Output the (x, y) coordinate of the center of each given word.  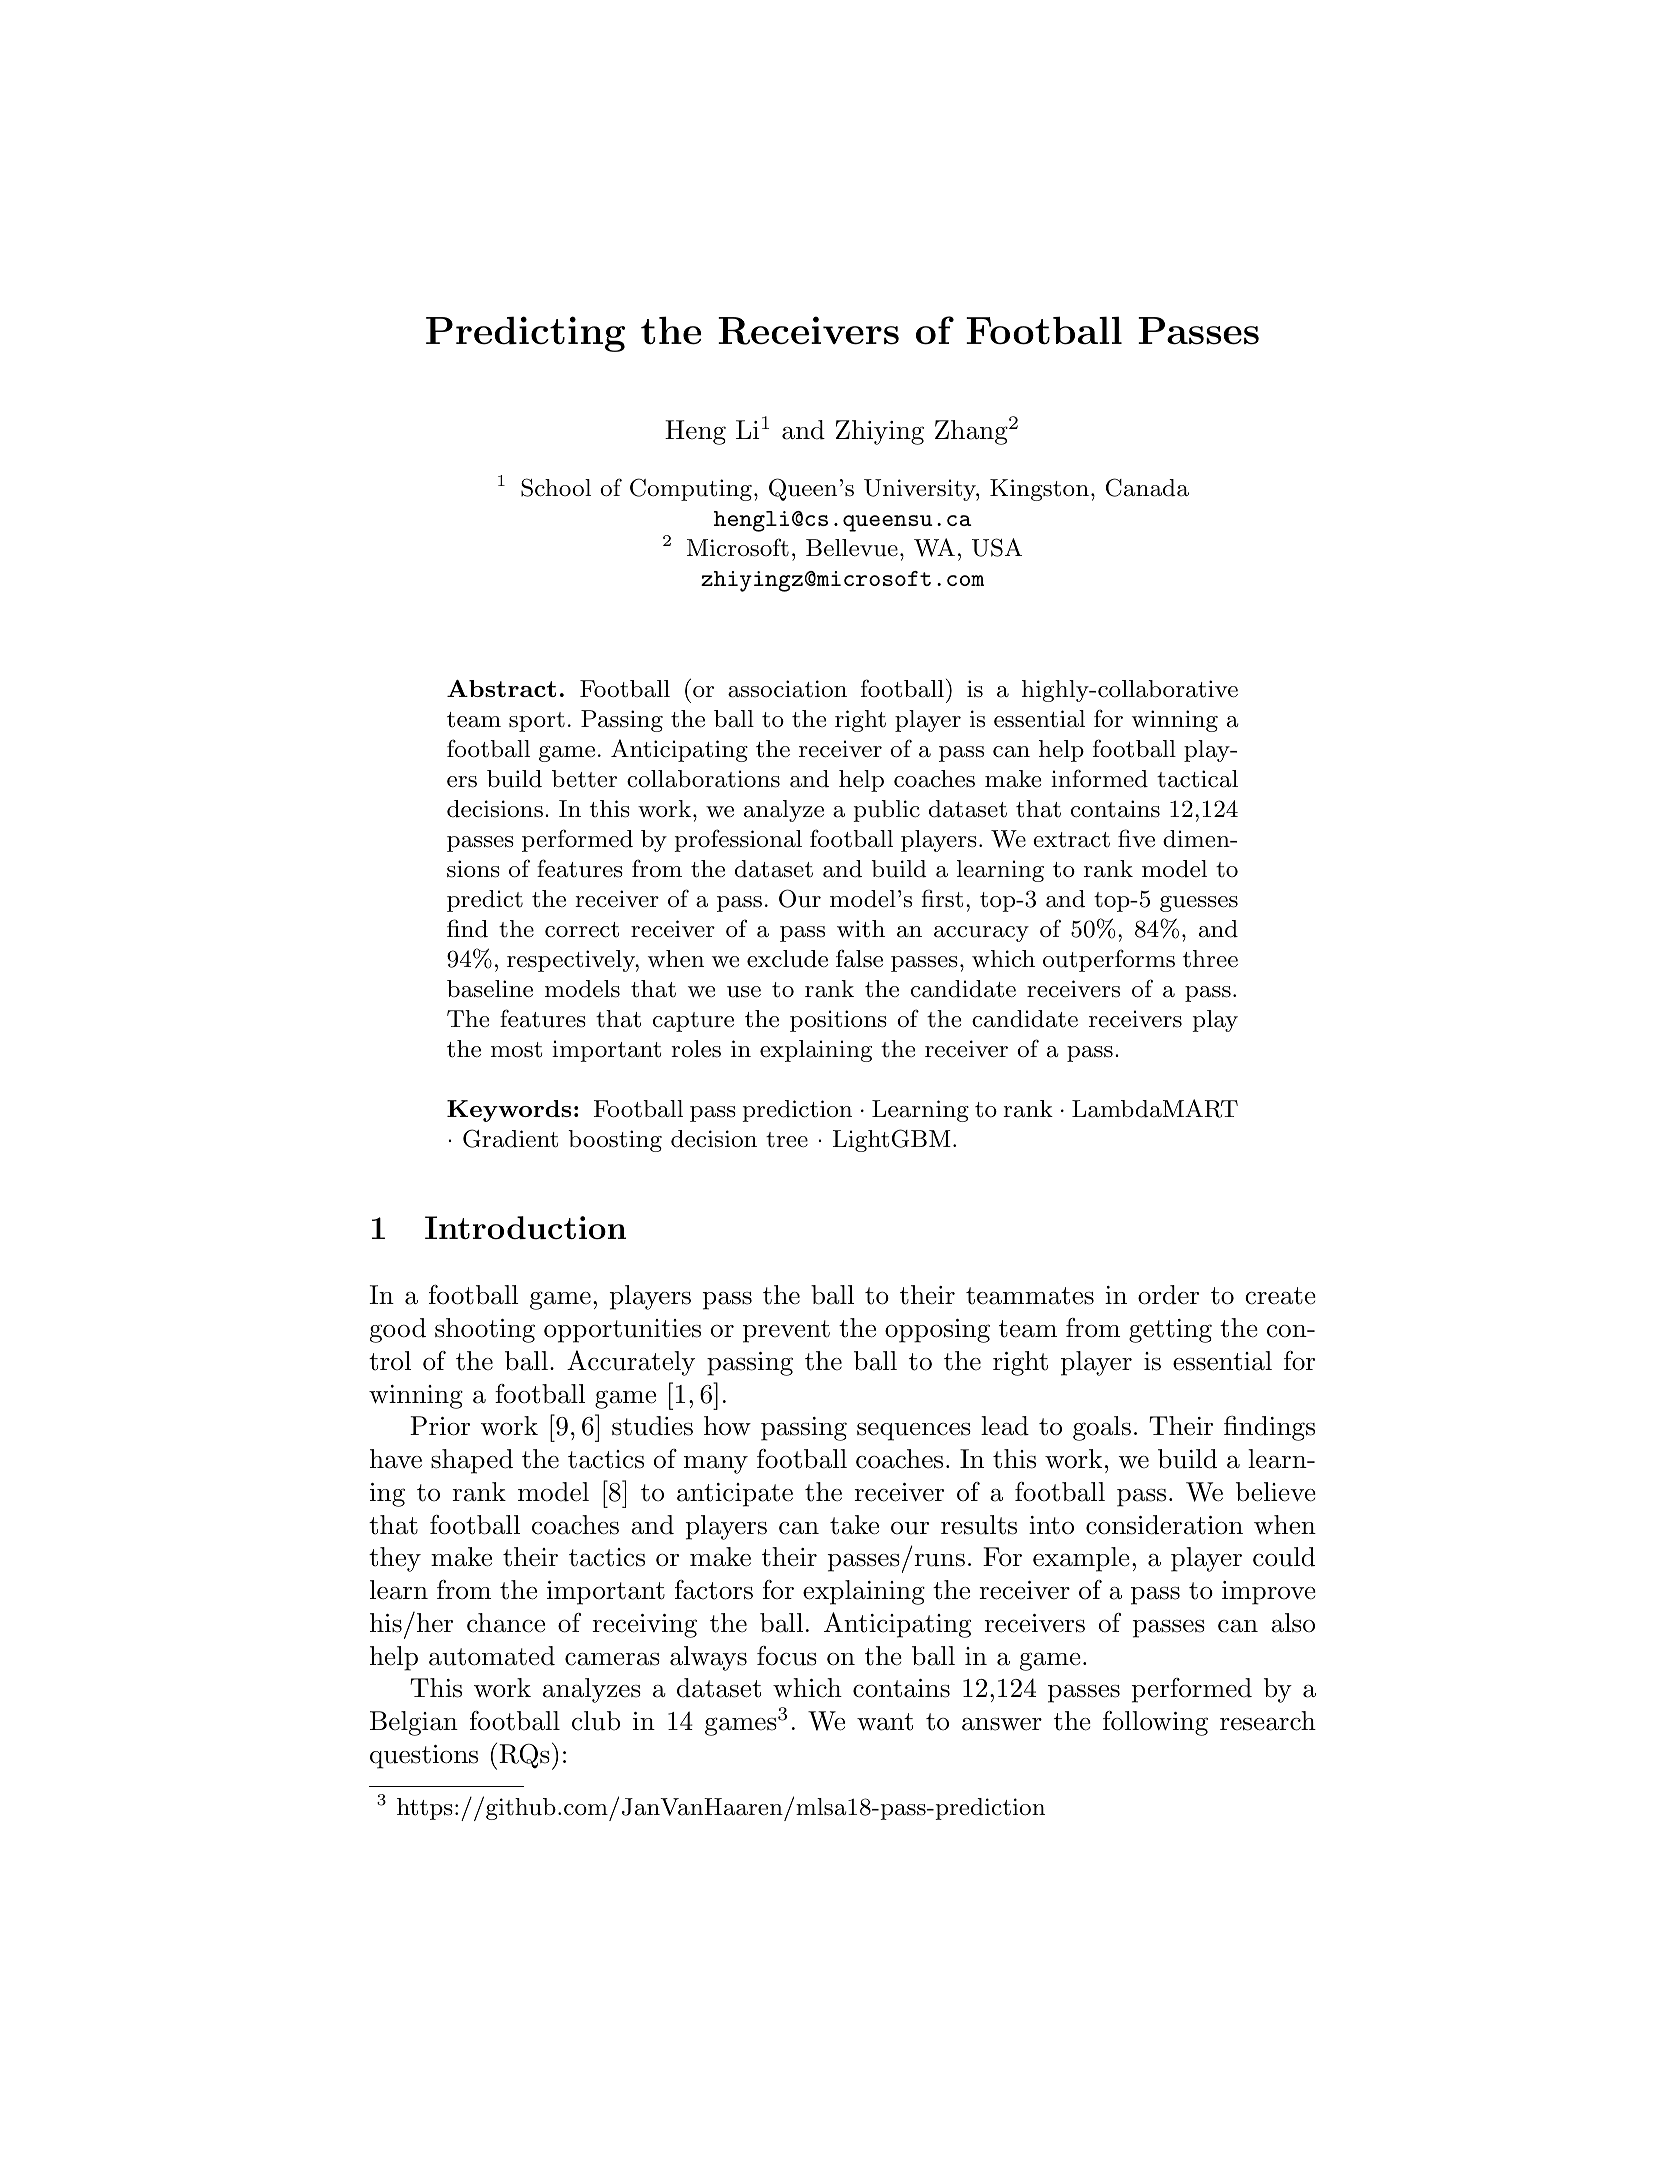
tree (787, 1140)
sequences (914, 1432)
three (1210, 959)
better (584, 779)
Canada (1147, 487)
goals (1102, 1428)
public (886, 811)
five (1136, 838)
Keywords (509, 1111)
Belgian (414, 1723)
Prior (440, 1426)
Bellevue (852, 548)
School (556, 487)
